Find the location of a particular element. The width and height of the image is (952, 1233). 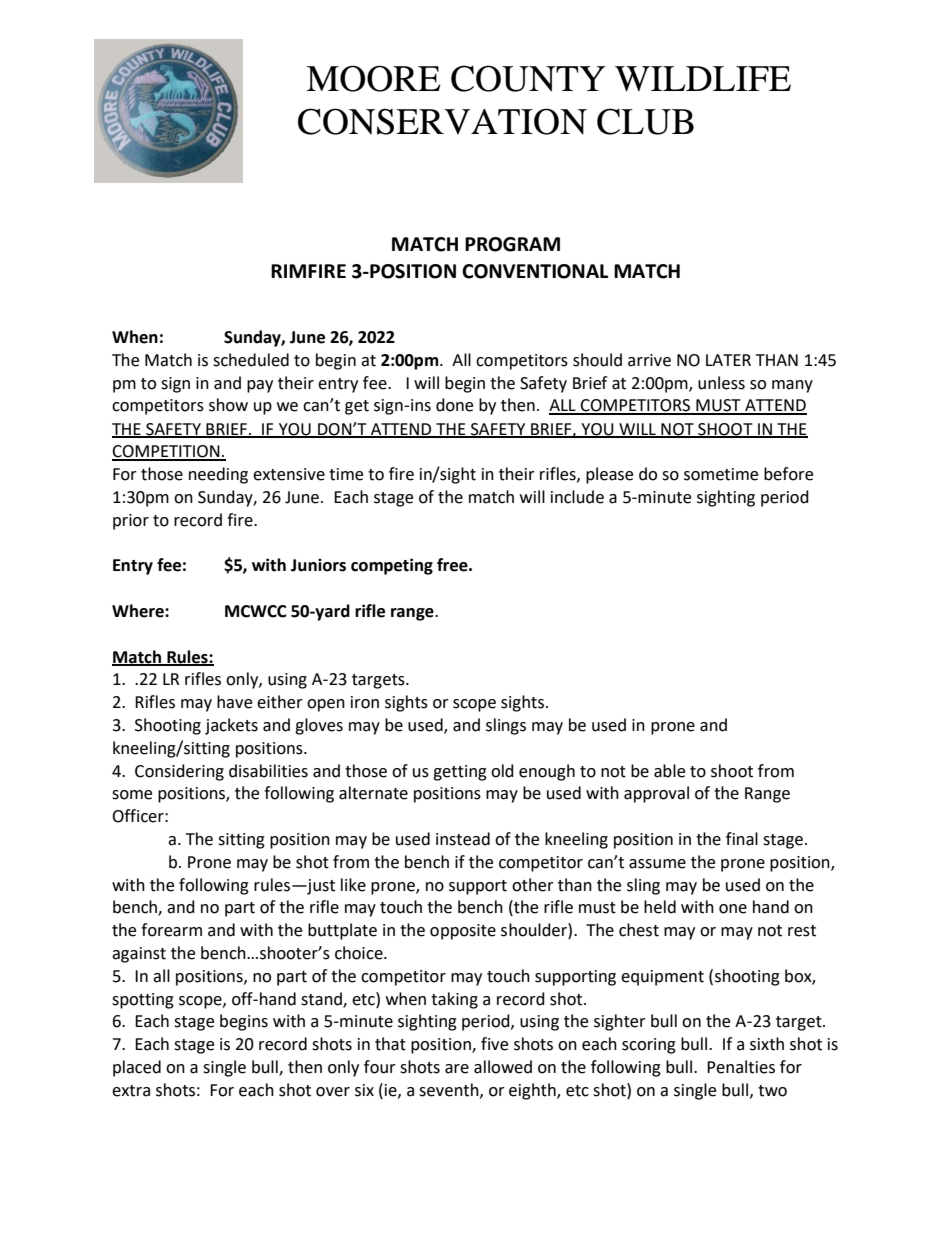

Penalties is located at coordinates (741, 1067).
